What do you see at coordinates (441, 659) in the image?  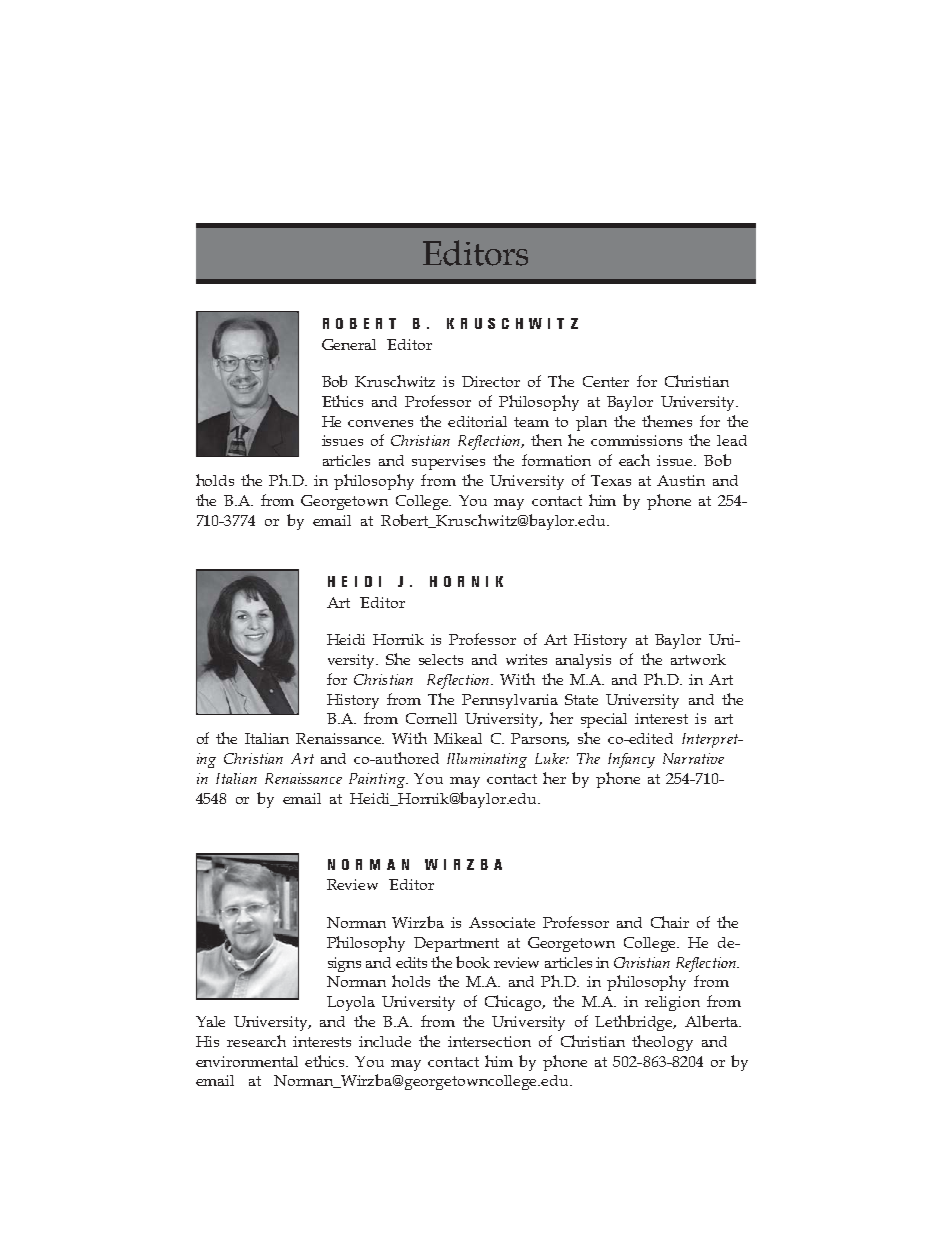 I see `selects` at bounding box center [441, 659].
